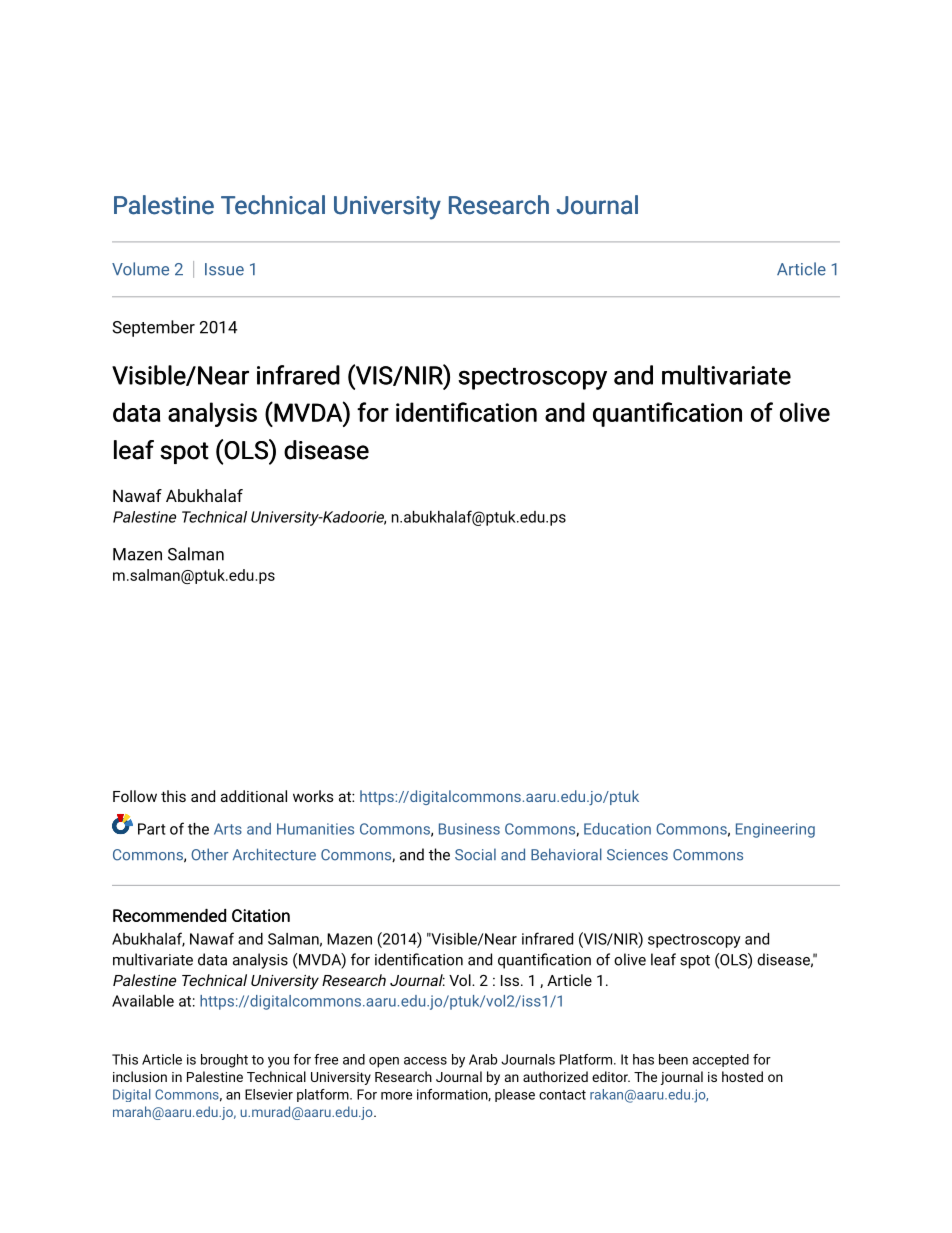  I want to click on accepted, so click(720, 1060).
